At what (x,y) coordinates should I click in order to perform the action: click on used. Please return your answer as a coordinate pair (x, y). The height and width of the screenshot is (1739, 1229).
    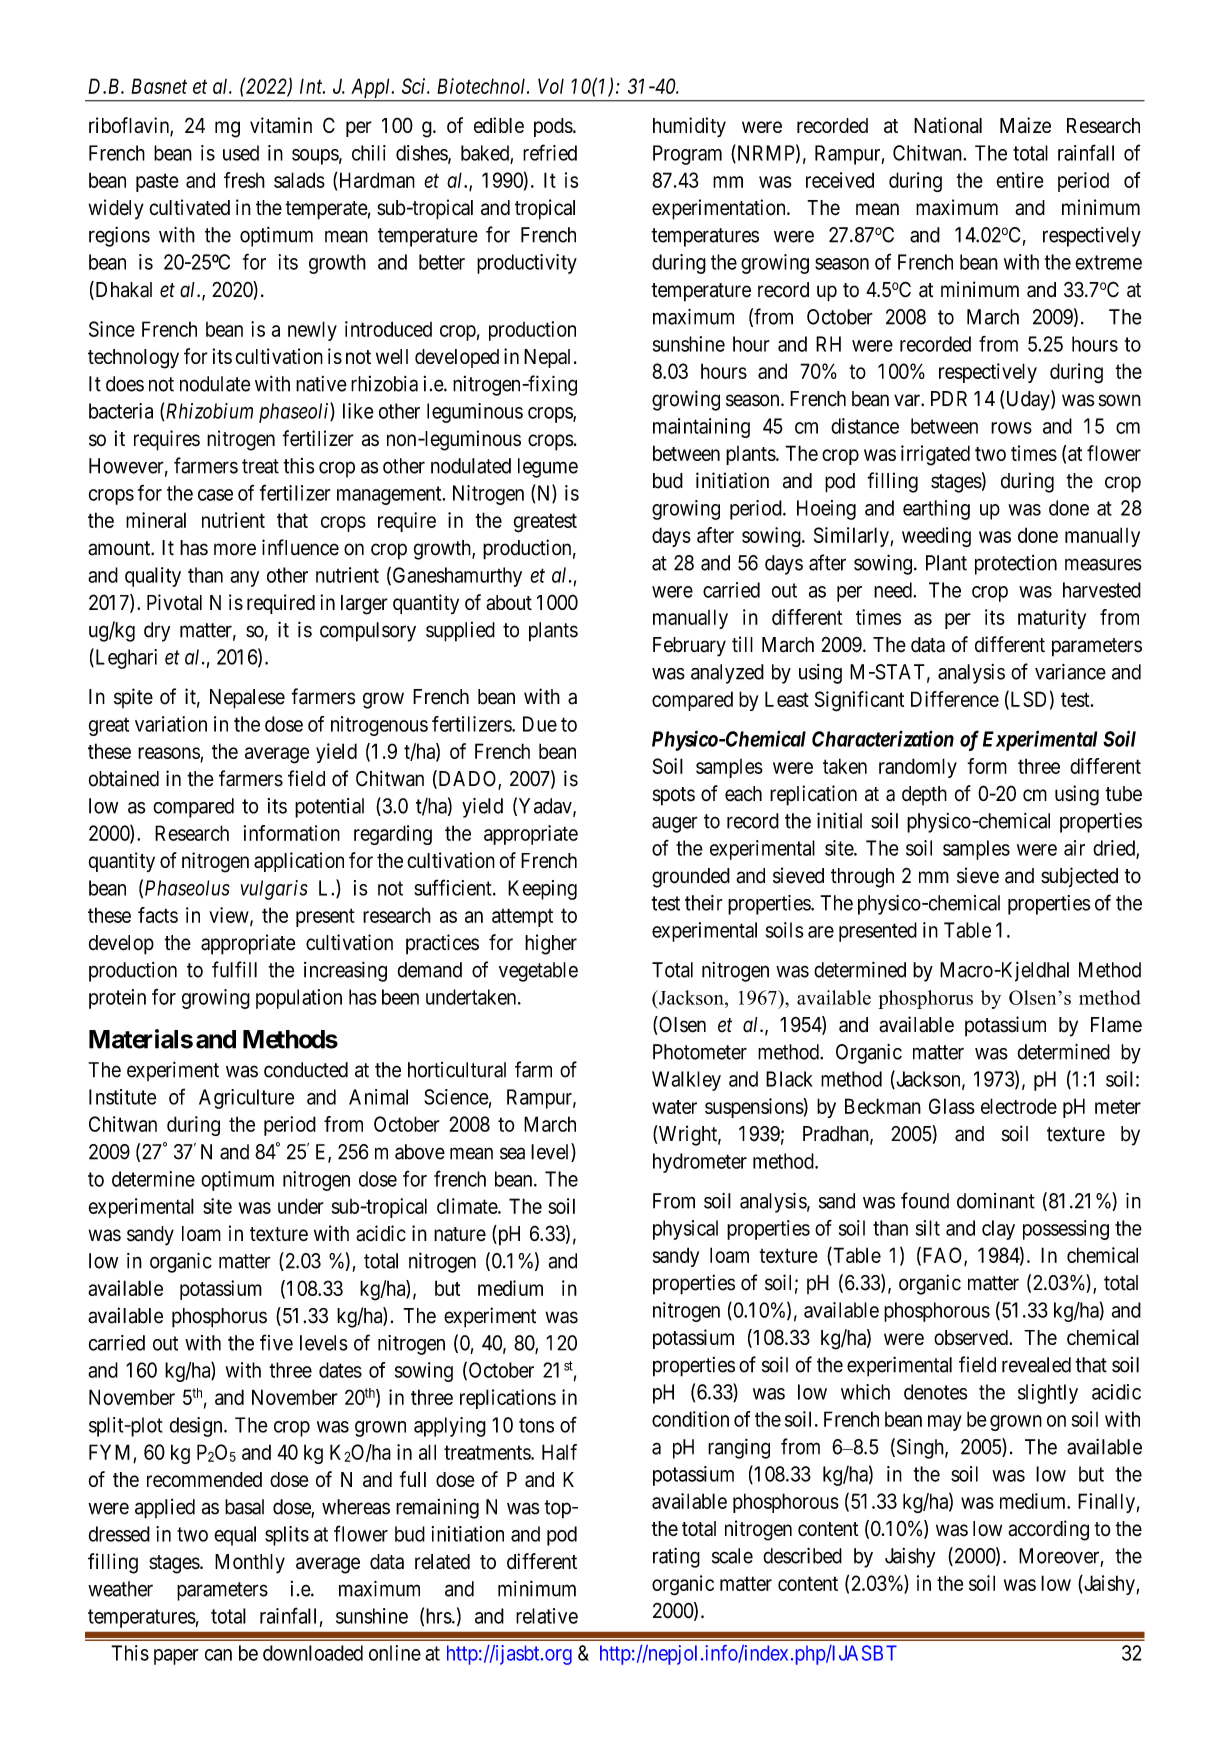
    Looking at the image, I should click on (241, 153).
